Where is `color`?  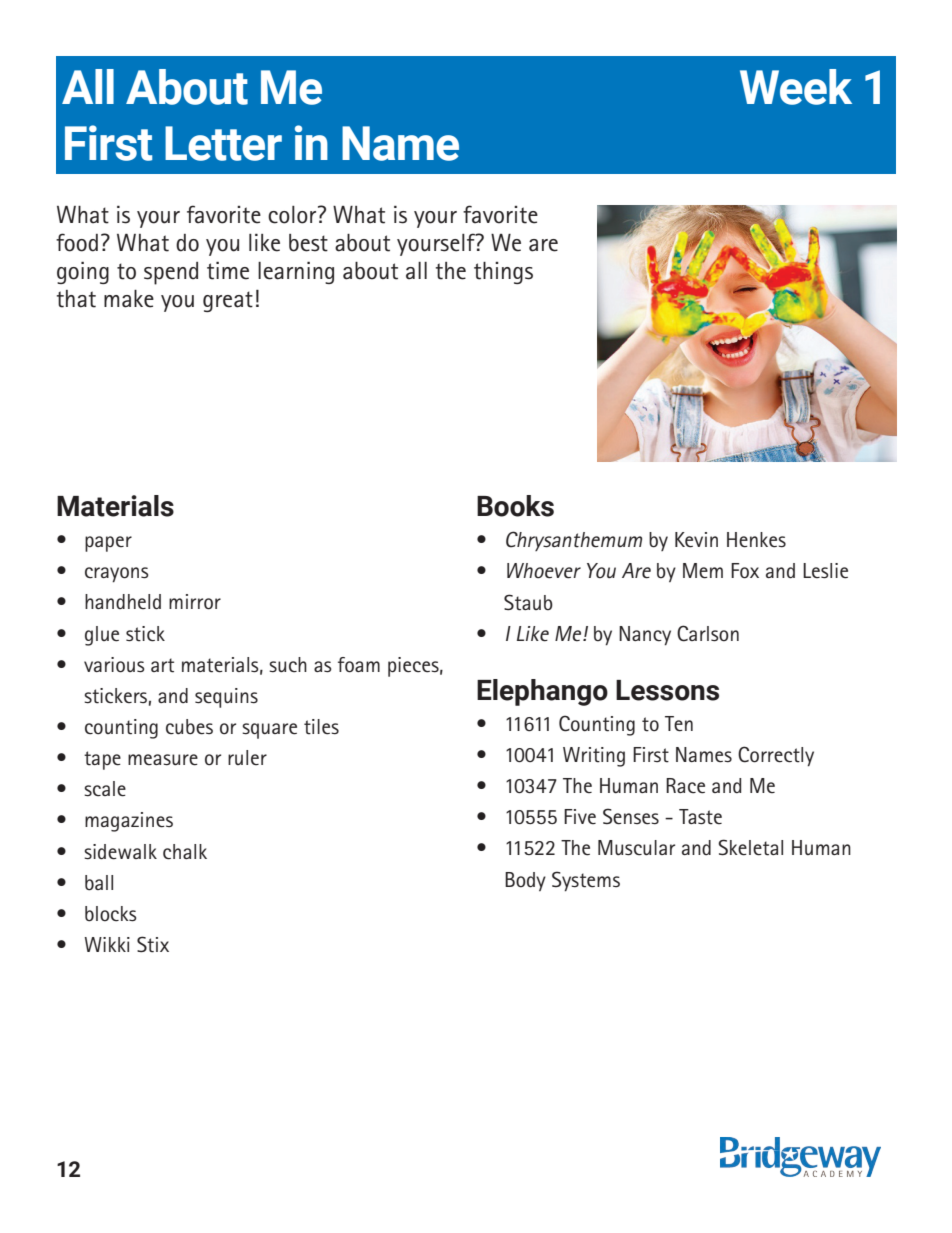 color is located at coordinates (293, 215).
